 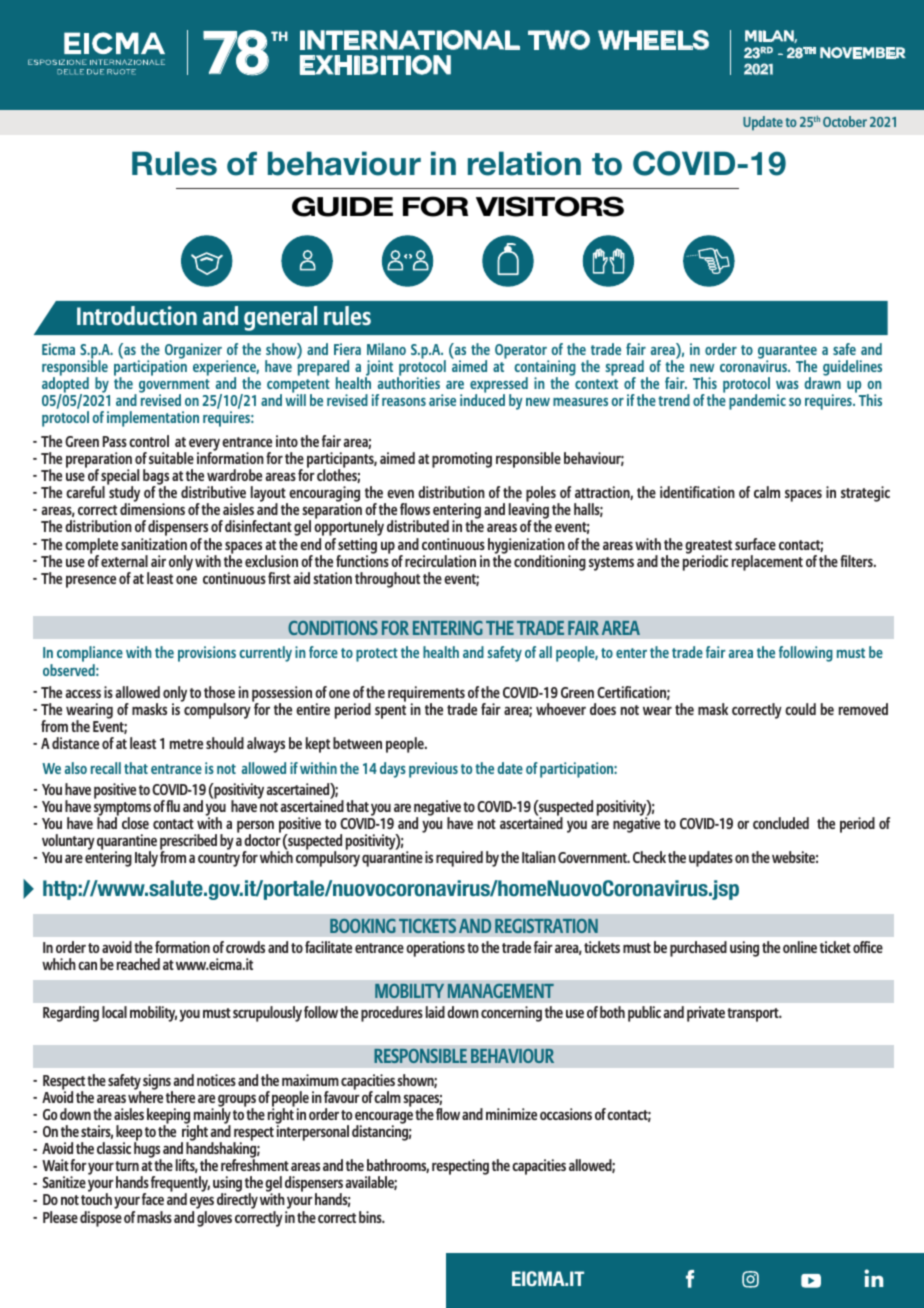 What do you see at coordinates (767, 563) in the page?
I see `replacement` at bounding box center [767, 563].
